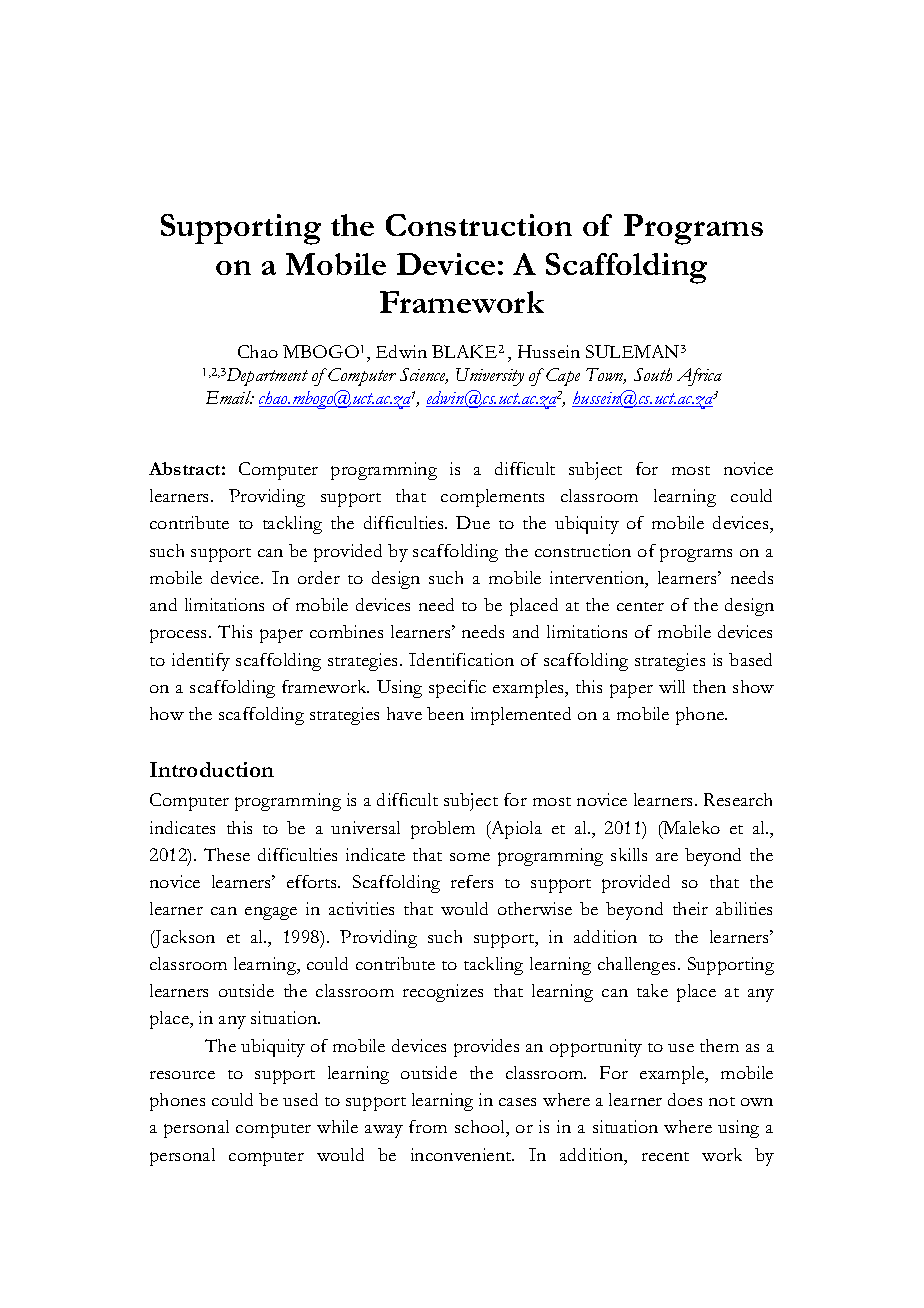  Describe the element at coordinates (443, 993) in the screenshot. I see `recognizes` at that location.
